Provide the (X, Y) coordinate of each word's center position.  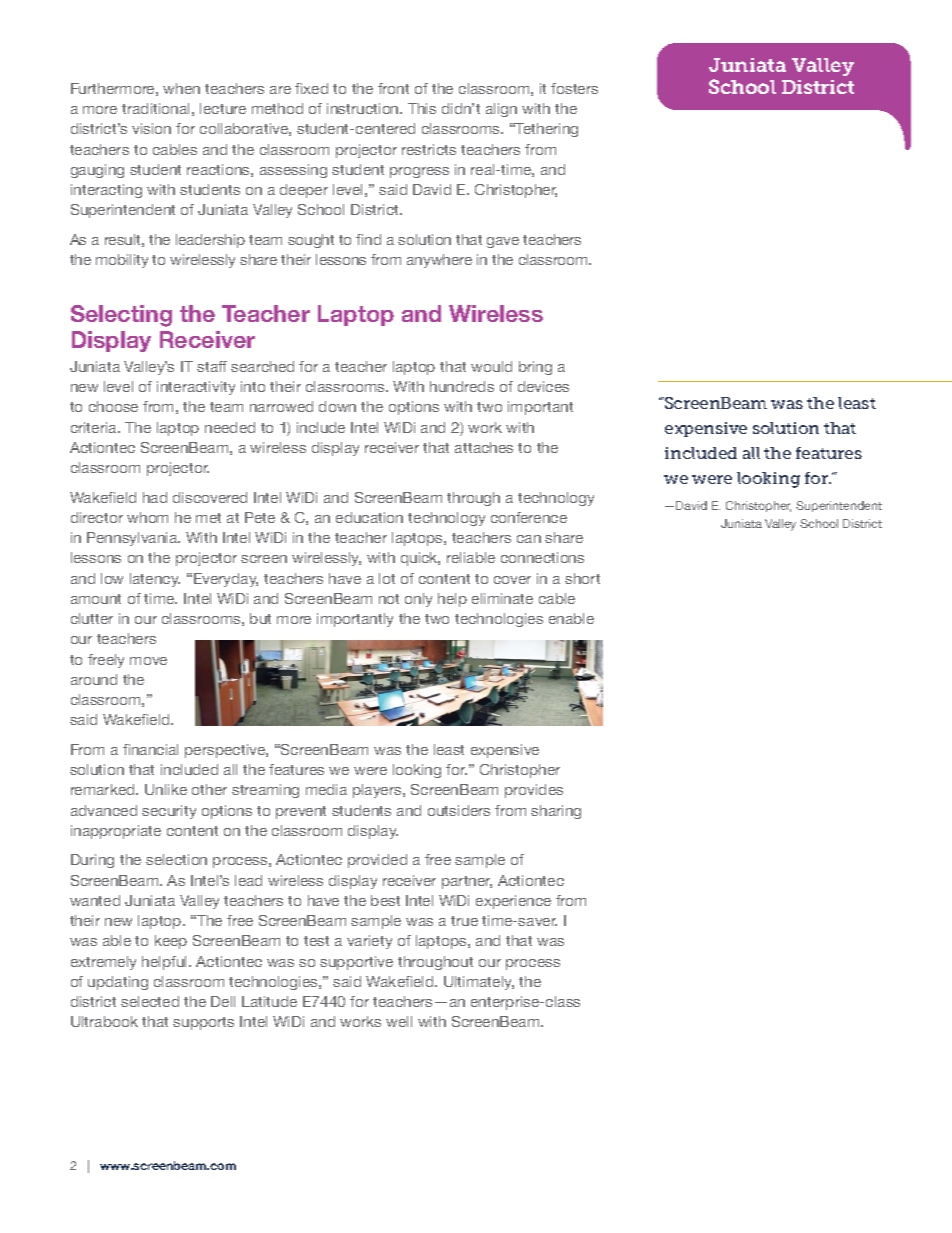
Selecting (121, 316)
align (501, 110)
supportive (356, 963)
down (337, 406)
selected (150, 1001)
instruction (364, 108)
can (529, 539)
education (369, 517)
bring (535, 368)
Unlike (166, 789)
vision (151, 128)
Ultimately (479, 983)
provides (534, 791)
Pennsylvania (133, 539)
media (326, 789)
